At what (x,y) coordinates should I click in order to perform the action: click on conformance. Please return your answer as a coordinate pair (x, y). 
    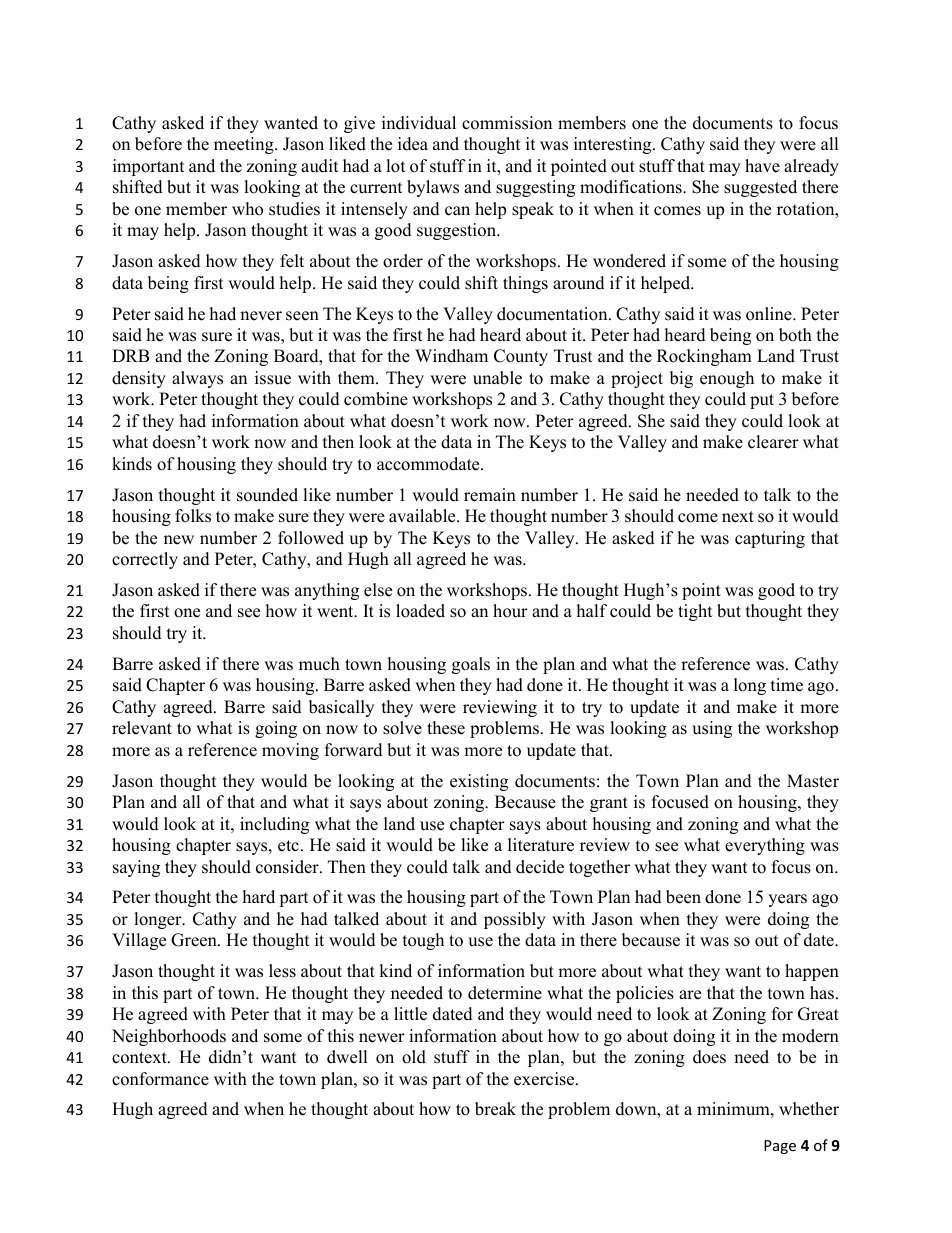
    Looking at the image, I should click on (160, 1079).
